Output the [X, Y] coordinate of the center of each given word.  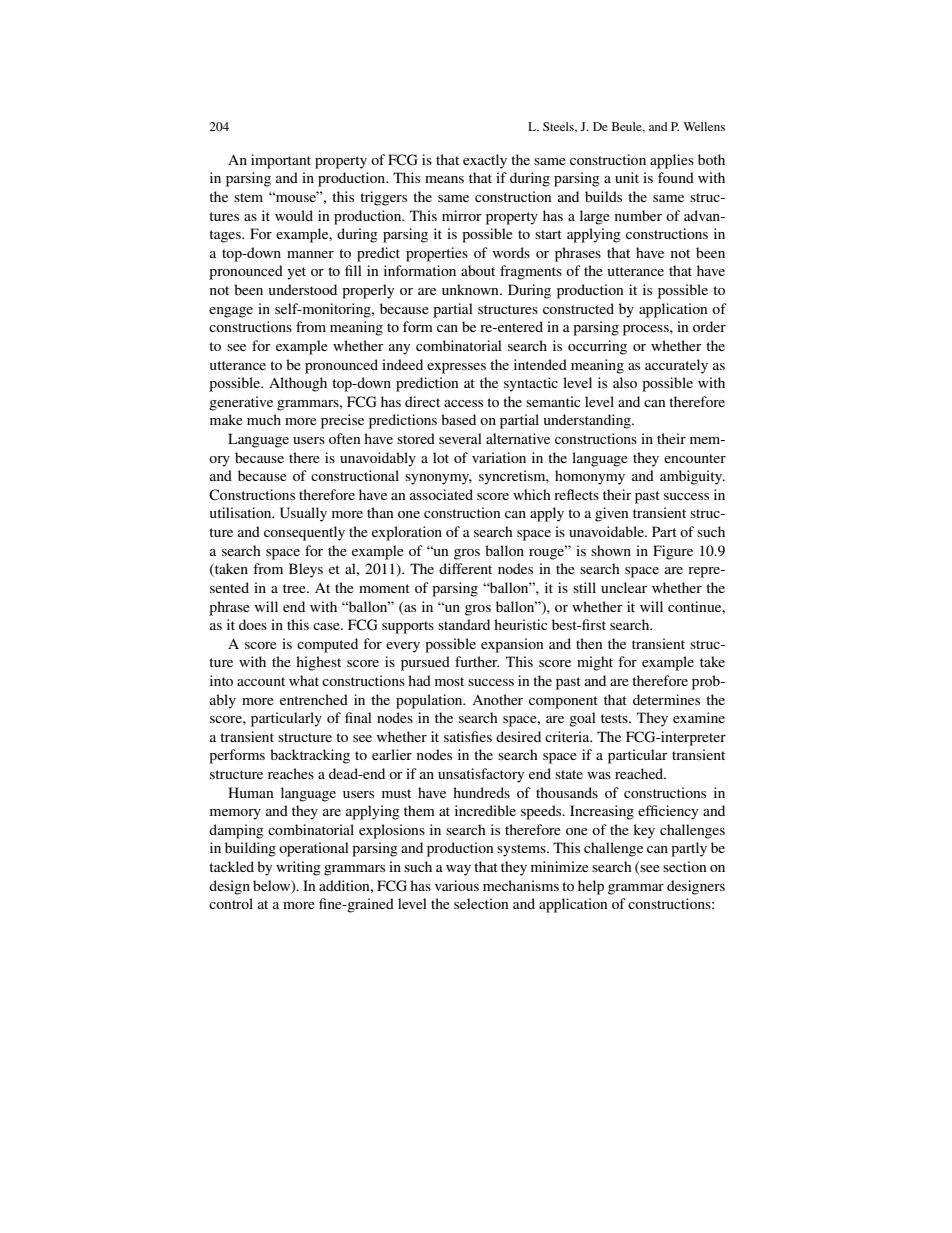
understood [303, 289]
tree [295, 588]
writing [298, 868]
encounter [695, 458]
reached [640, 773]
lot [441, 457]
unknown [471, 289]
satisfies [468, 736]
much [264, 419]
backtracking [310, 756]
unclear [624, 587]
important [281, 161]
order [709, 326]
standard [464, 624]
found [676, 177]
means [444, 179]
